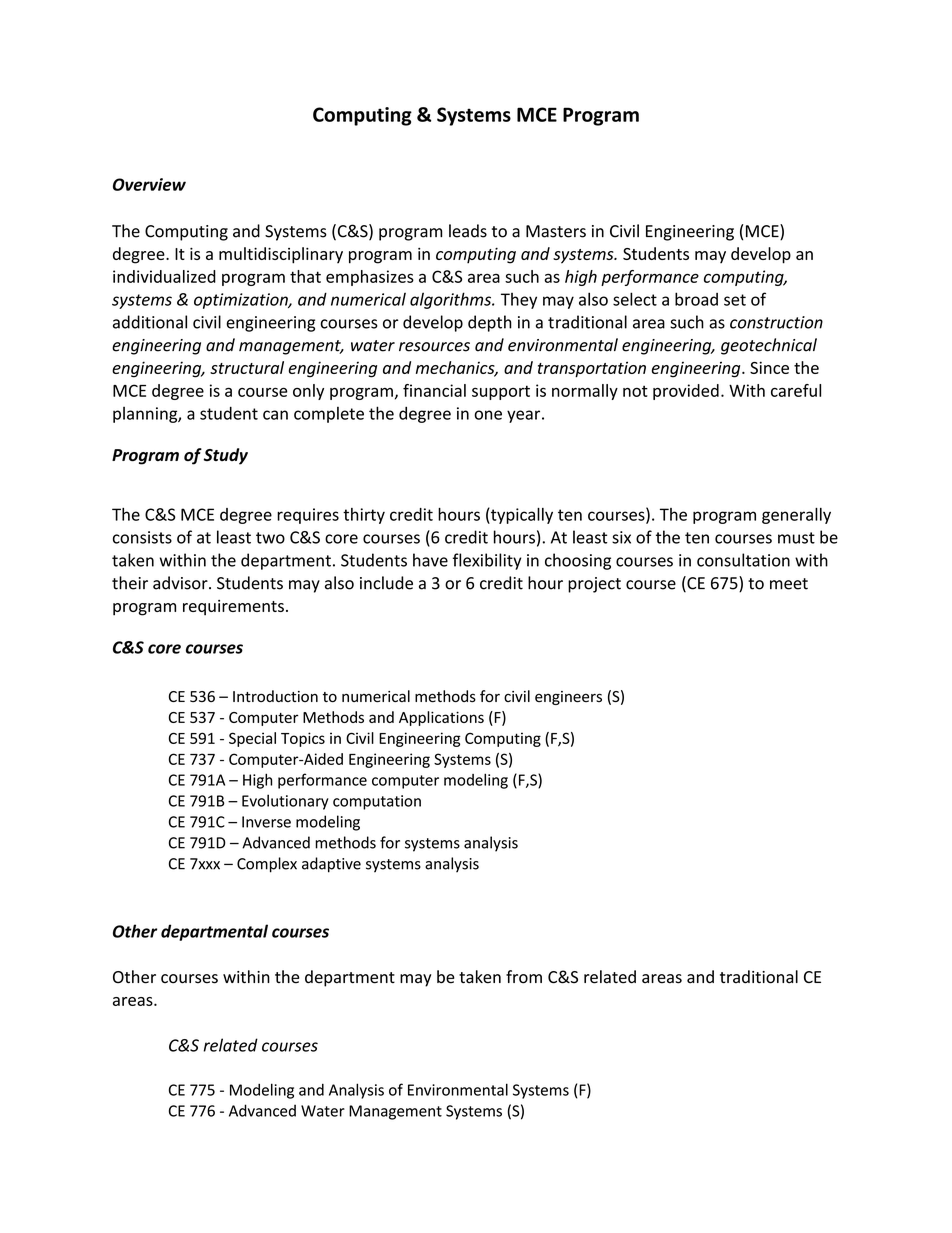 This document has height=1233, width=952. What do you see at coordinates (686, 392) in the document?
I see `provided` at bounding box center [686, 392].
